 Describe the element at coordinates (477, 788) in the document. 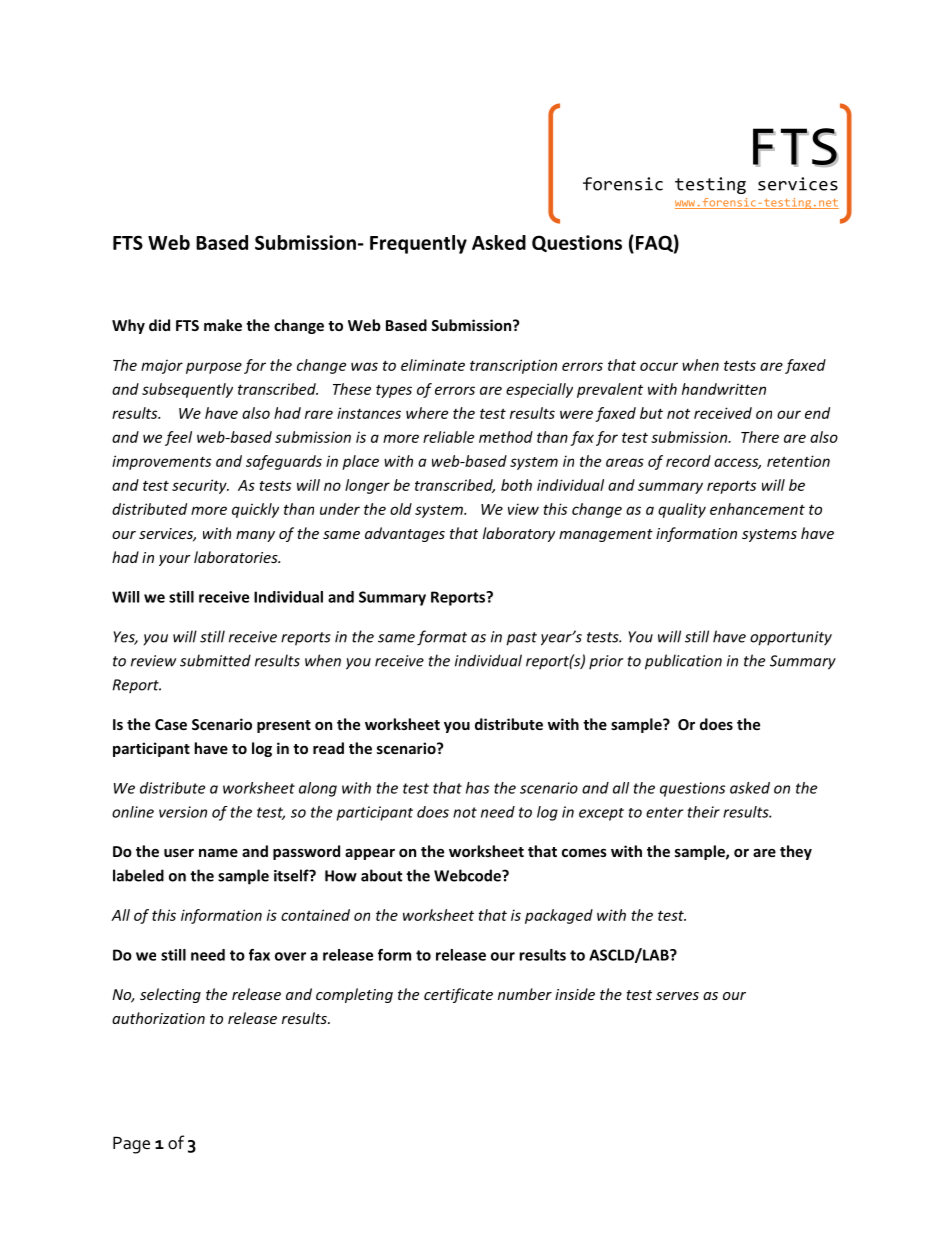

I see `has` at that location.
